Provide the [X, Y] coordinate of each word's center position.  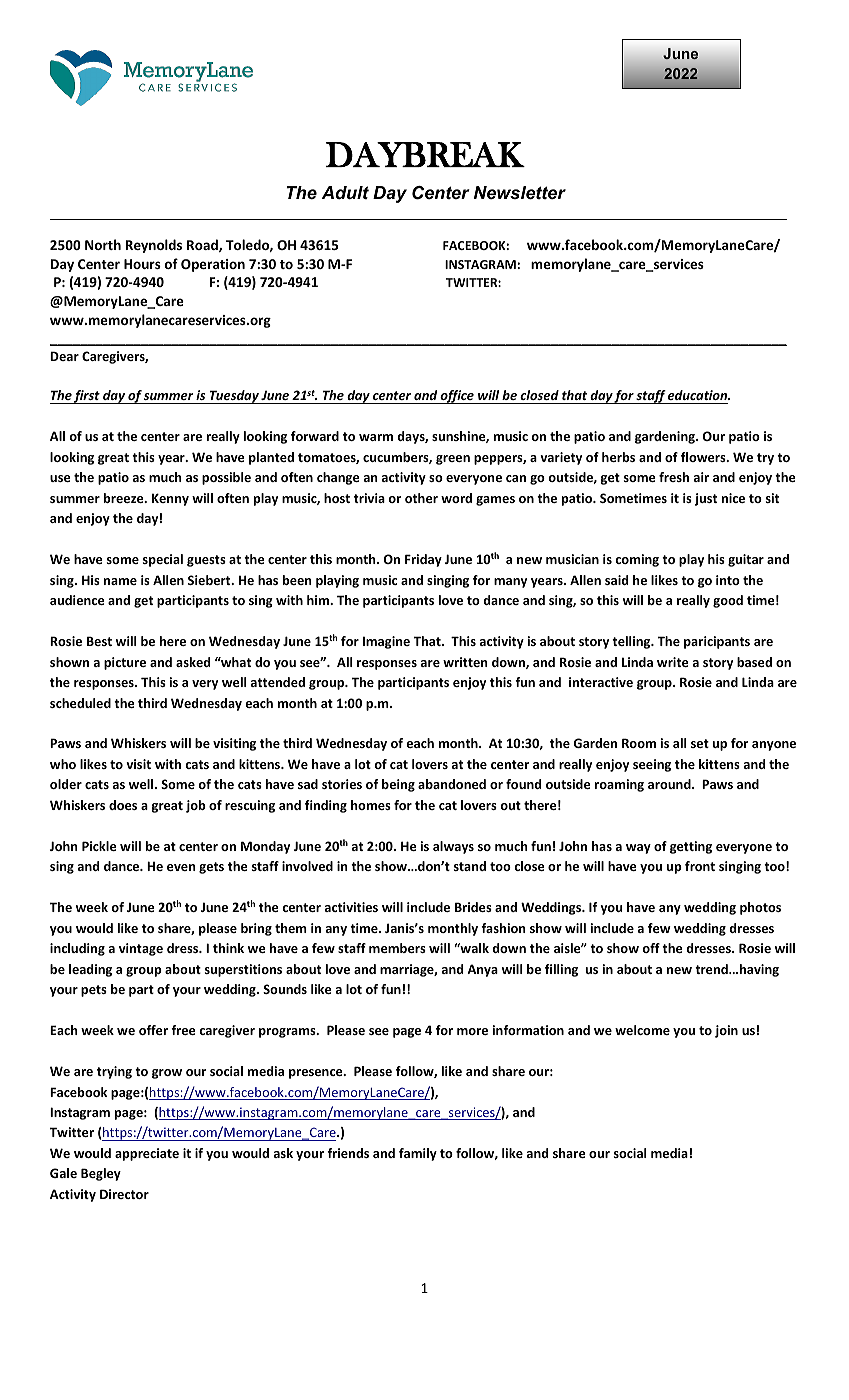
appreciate [147, 1154]
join [726, 1031]
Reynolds [153, 246]
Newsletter [520, 193]
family [418, 1154]
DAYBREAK [425, 154]
